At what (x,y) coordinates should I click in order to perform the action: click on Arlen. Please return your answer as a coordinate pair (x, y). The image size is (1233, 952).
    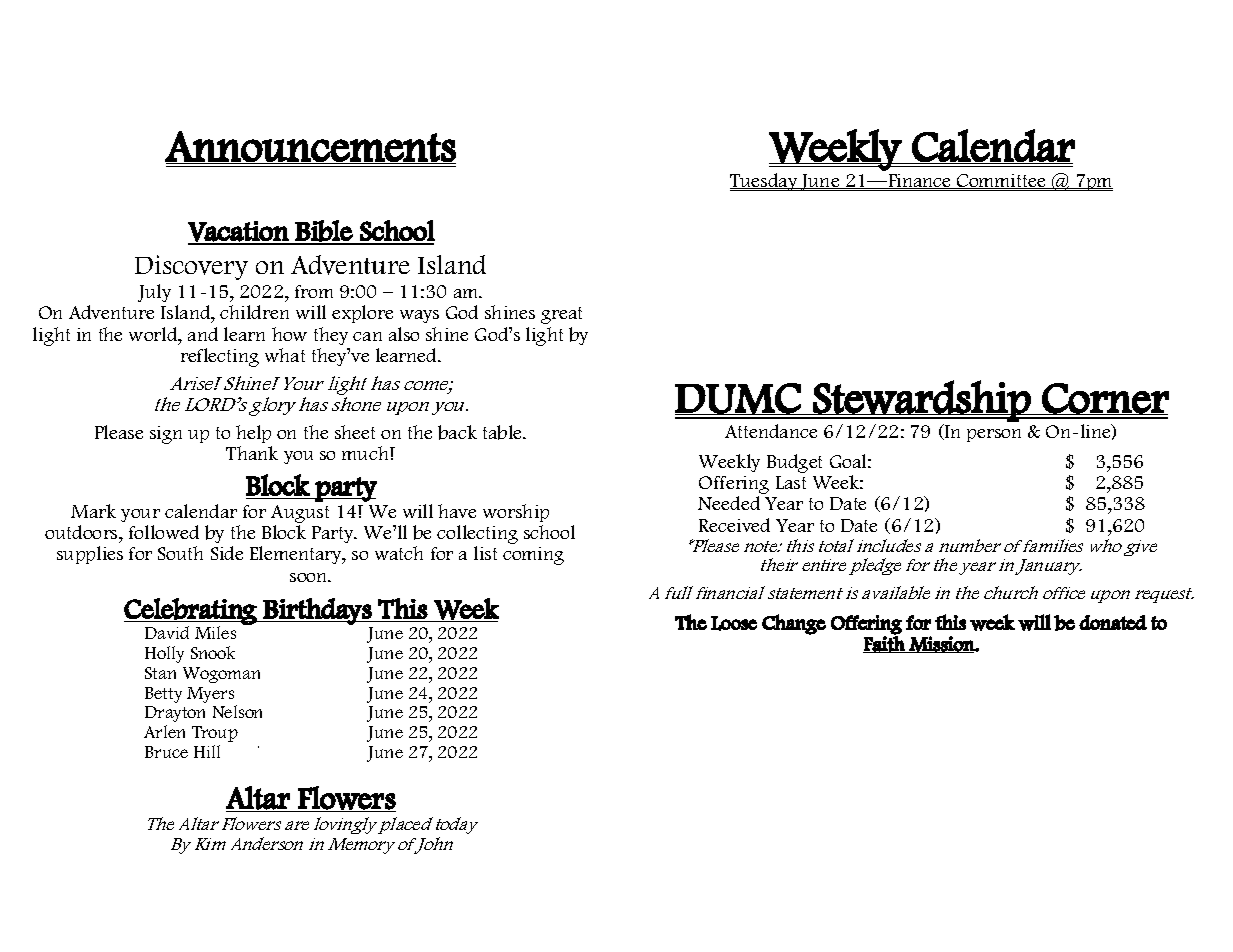
    Looking at the image, I should click on (164, 731).
